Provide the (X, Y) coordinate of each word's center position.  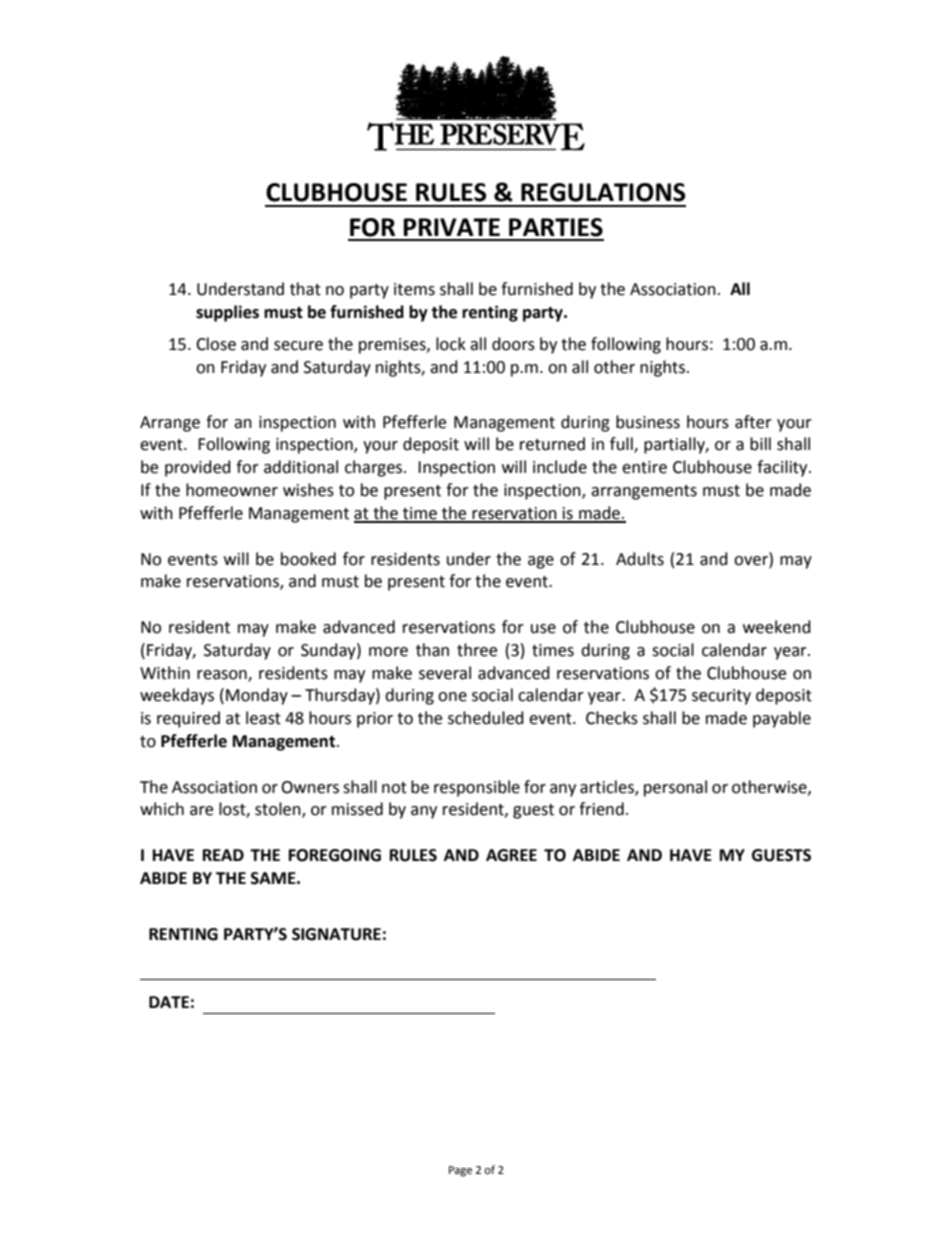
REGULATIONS (603, 192)
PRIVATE (451, 227)
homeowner (232, 490)
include (560, 467)
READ (223, 855)
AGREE (511, 855)
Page (460, 1171)
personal (675, 788)
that (305, 289)
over (752, 559)
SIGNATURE (336, 934)
